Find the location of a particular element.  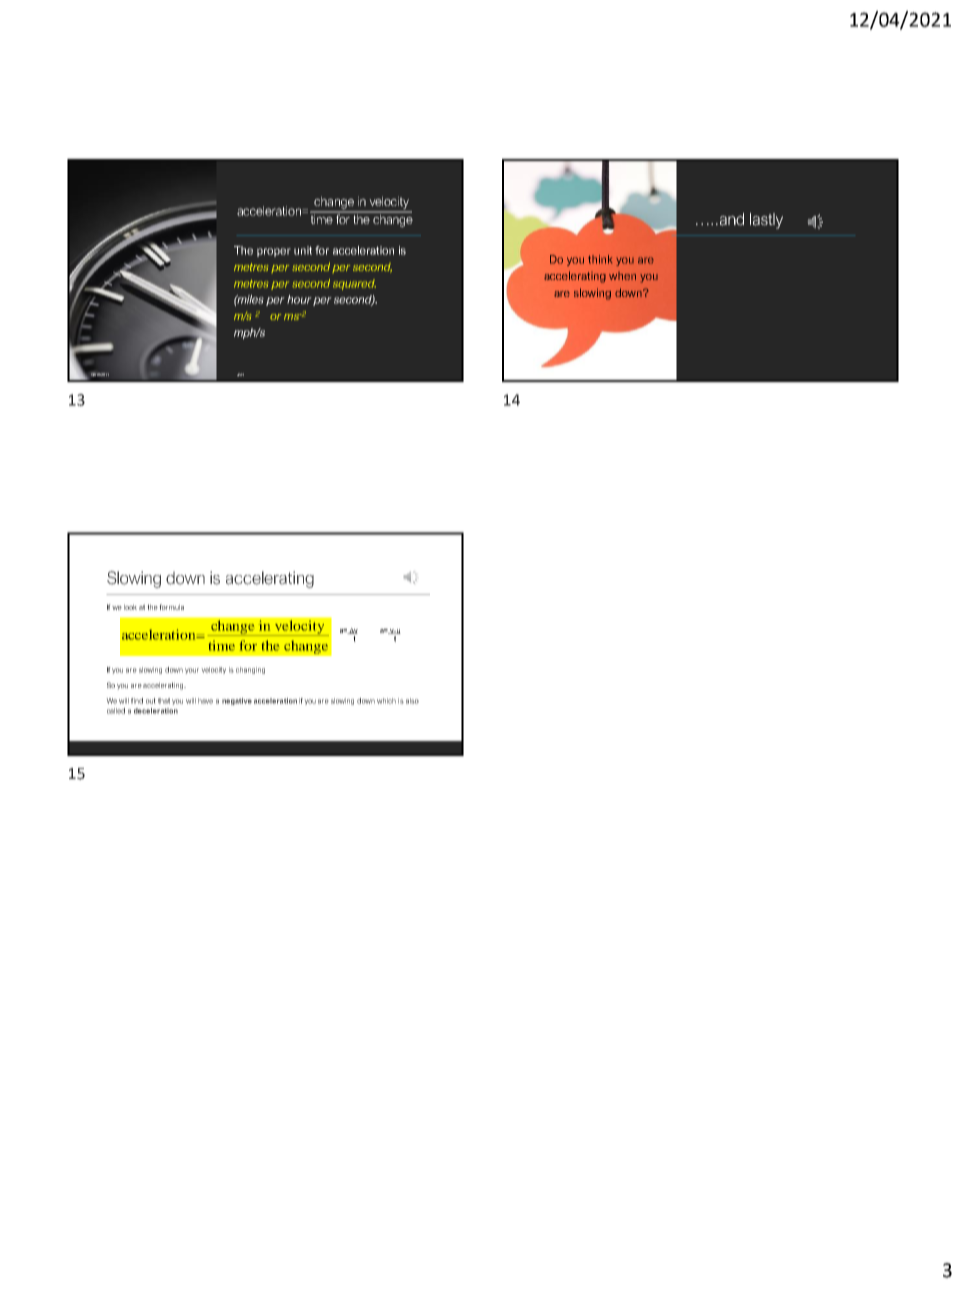

when is located at coordinates (622, 276).
